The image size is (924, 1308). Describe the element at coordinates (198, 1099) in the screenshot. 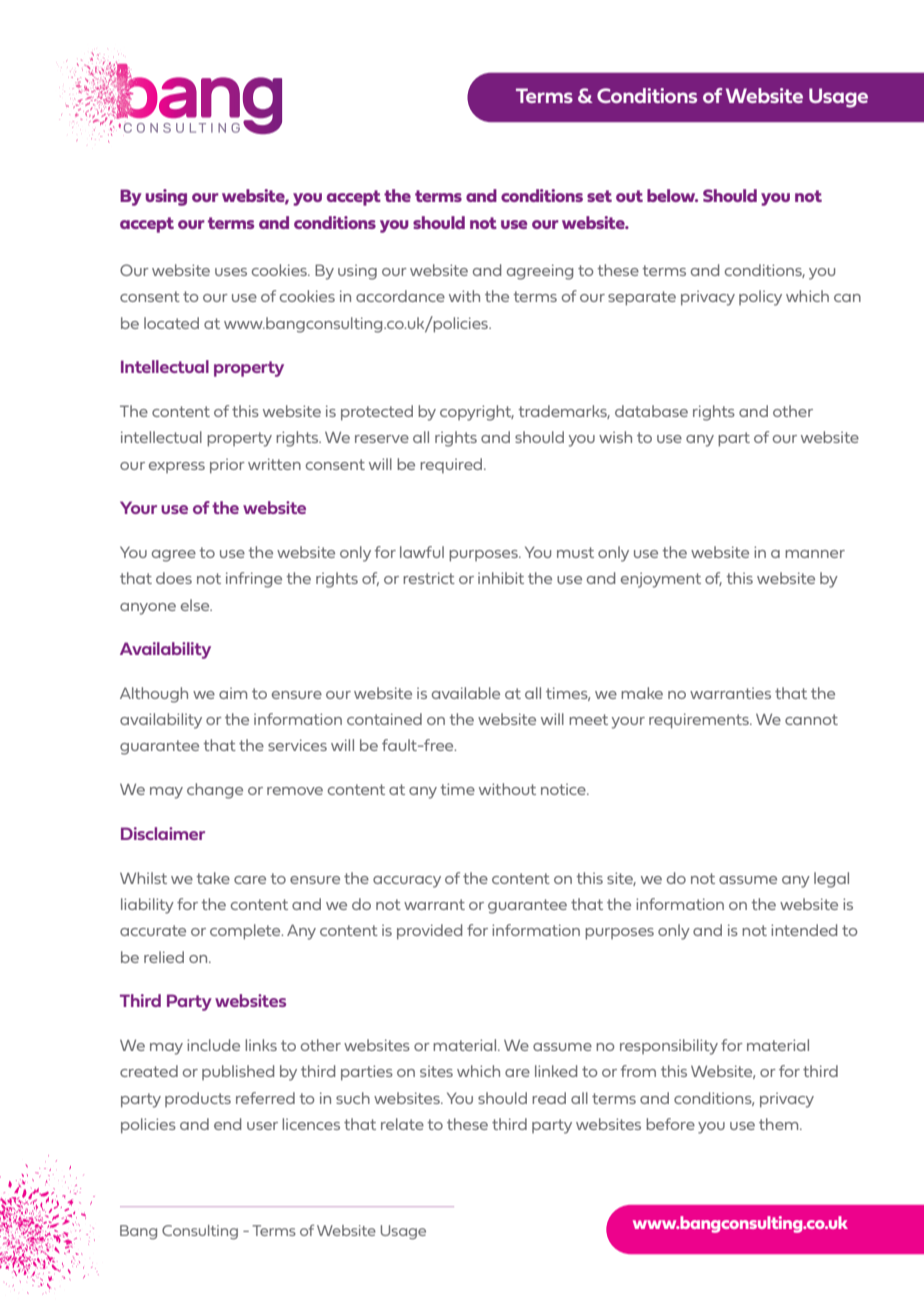

I see `products` at that location.
